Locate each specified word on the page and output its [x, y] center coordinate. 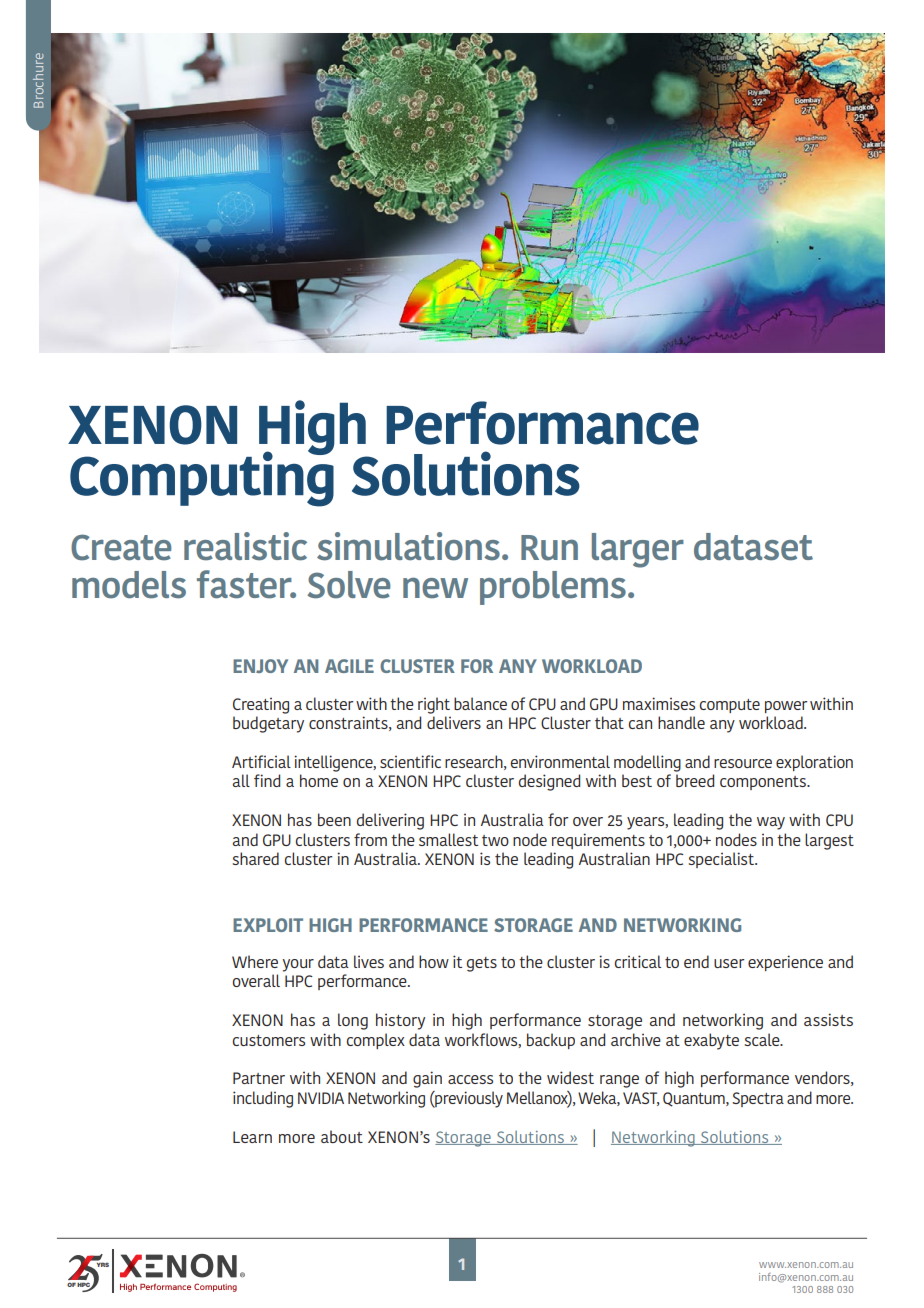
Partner [259, 1078]
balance [480, 703]
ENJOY [260, 666]
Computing [202, 478]
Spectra [758, 1099]
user [729, 963]
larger [638, 550]
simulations [408, 546]
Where [255, 961]
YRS [101, 1263]
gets [482, 964]
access [470, 1079]
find [267, 780]
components [764, 783]
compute [730, 706]
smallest [448, 839]
